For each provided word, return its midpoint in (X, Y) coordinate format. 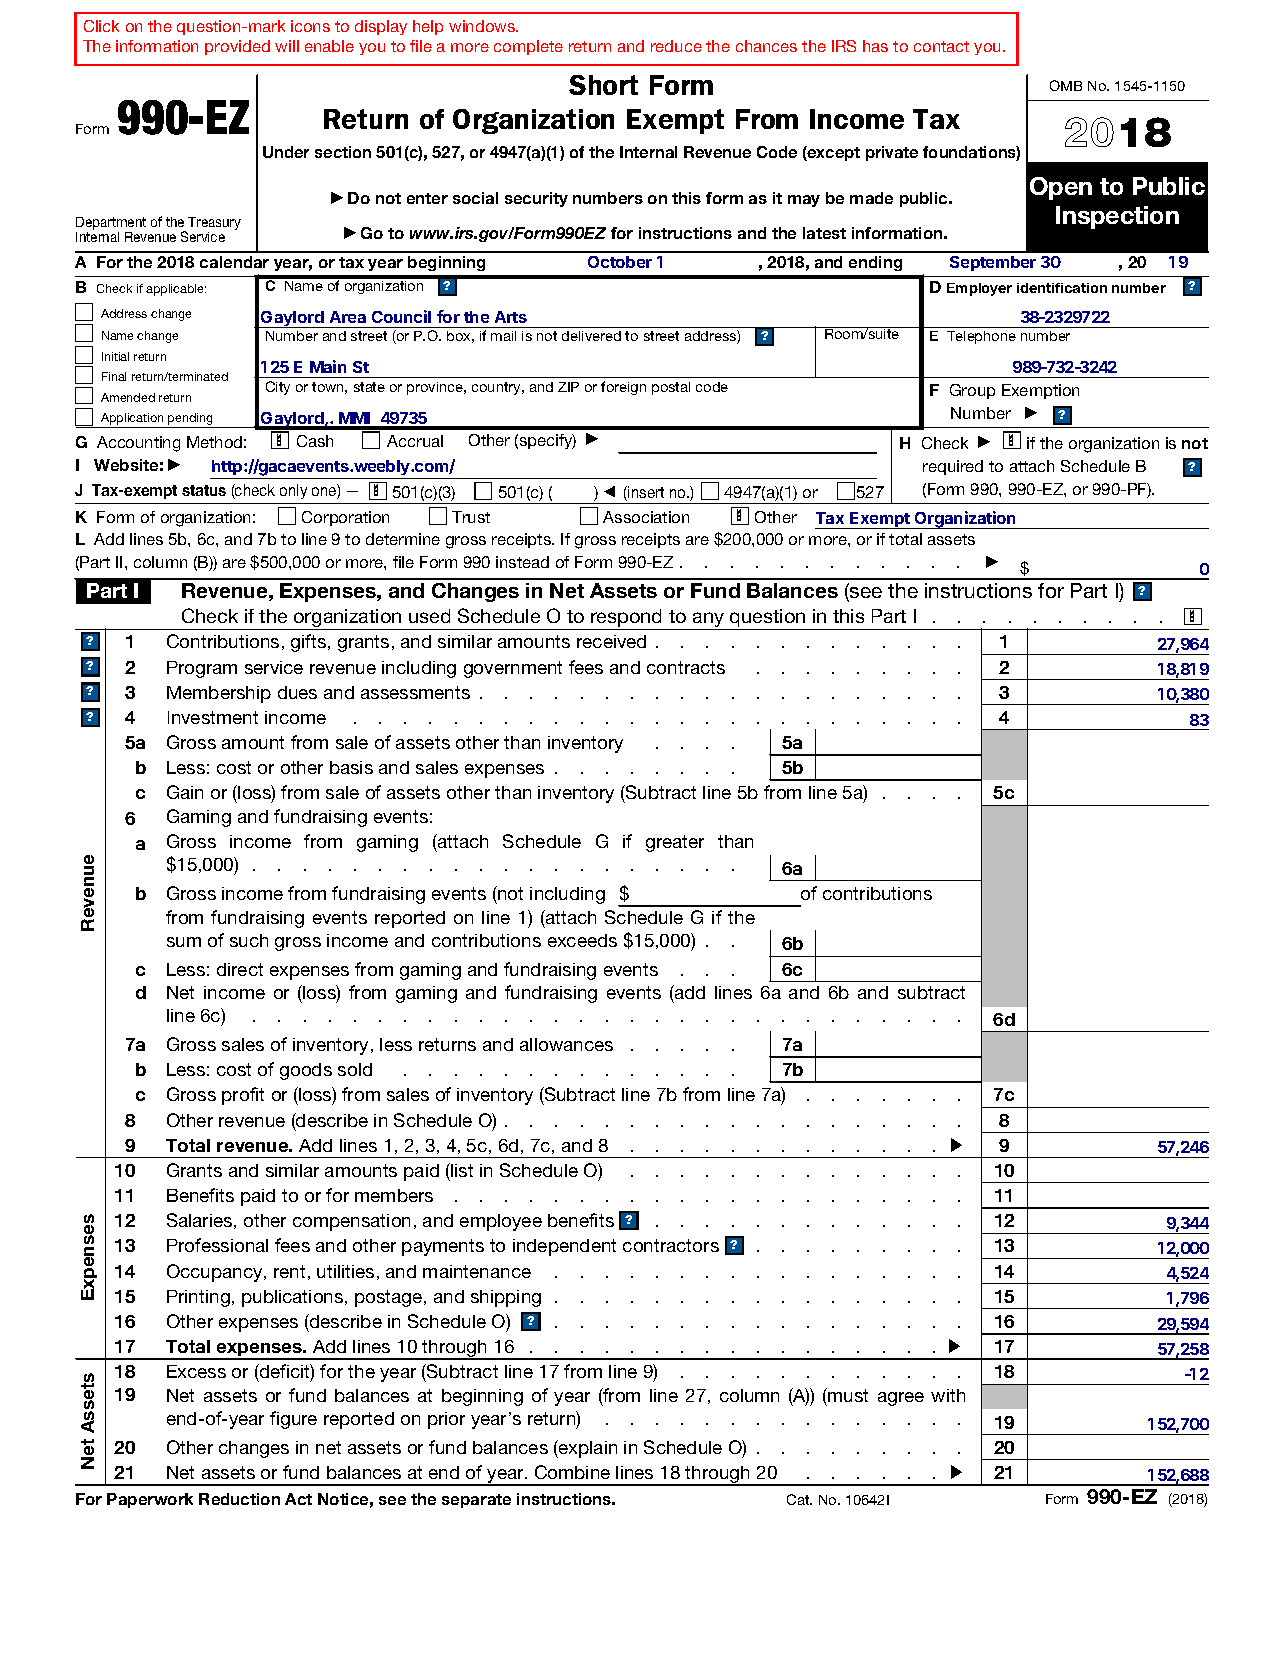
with (948, 1395)
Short (603, 85)
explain (587, 1449)
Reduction (239, 1499)
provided (237, 47)
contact (941, 46)
